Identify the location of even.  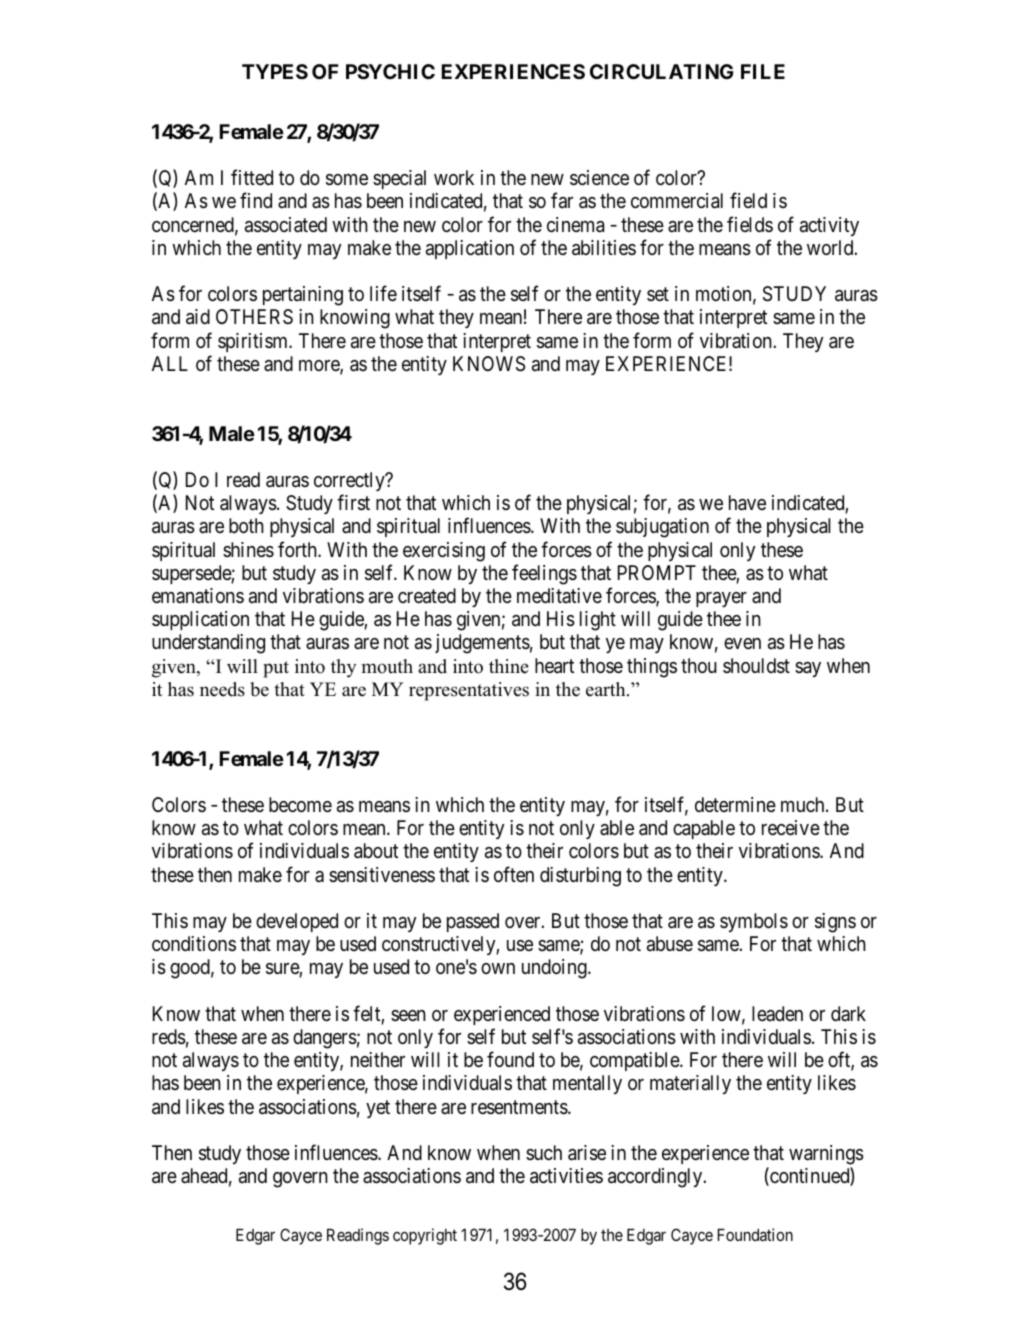
(742, 643).
